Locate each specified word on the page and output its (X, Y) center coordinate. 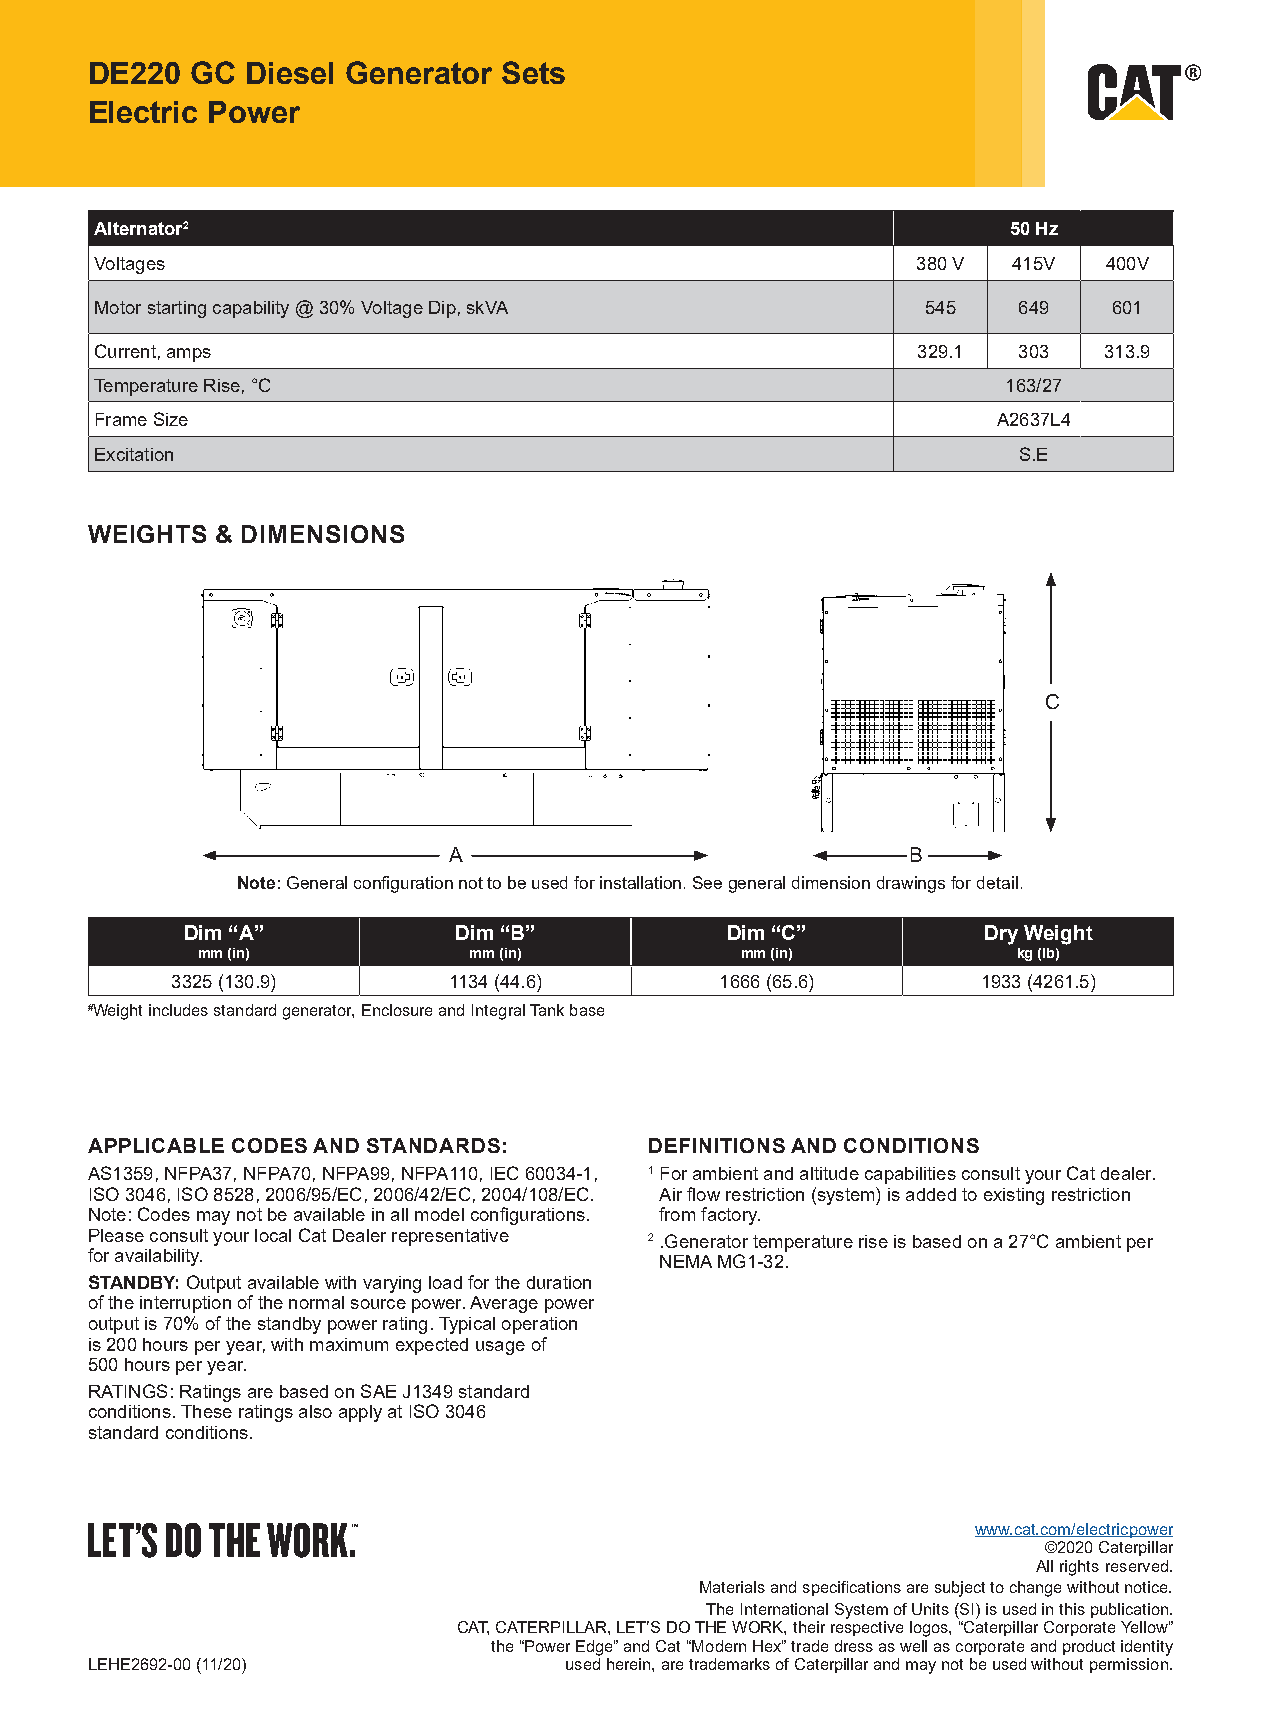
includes (178, 1010)
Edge (595, 1648)
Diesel (290, 73)
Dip (442, 309)
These (206, 1411)
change (1035, 1589)
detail (997, 882)
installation (640, 882)
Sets (533, 72)
